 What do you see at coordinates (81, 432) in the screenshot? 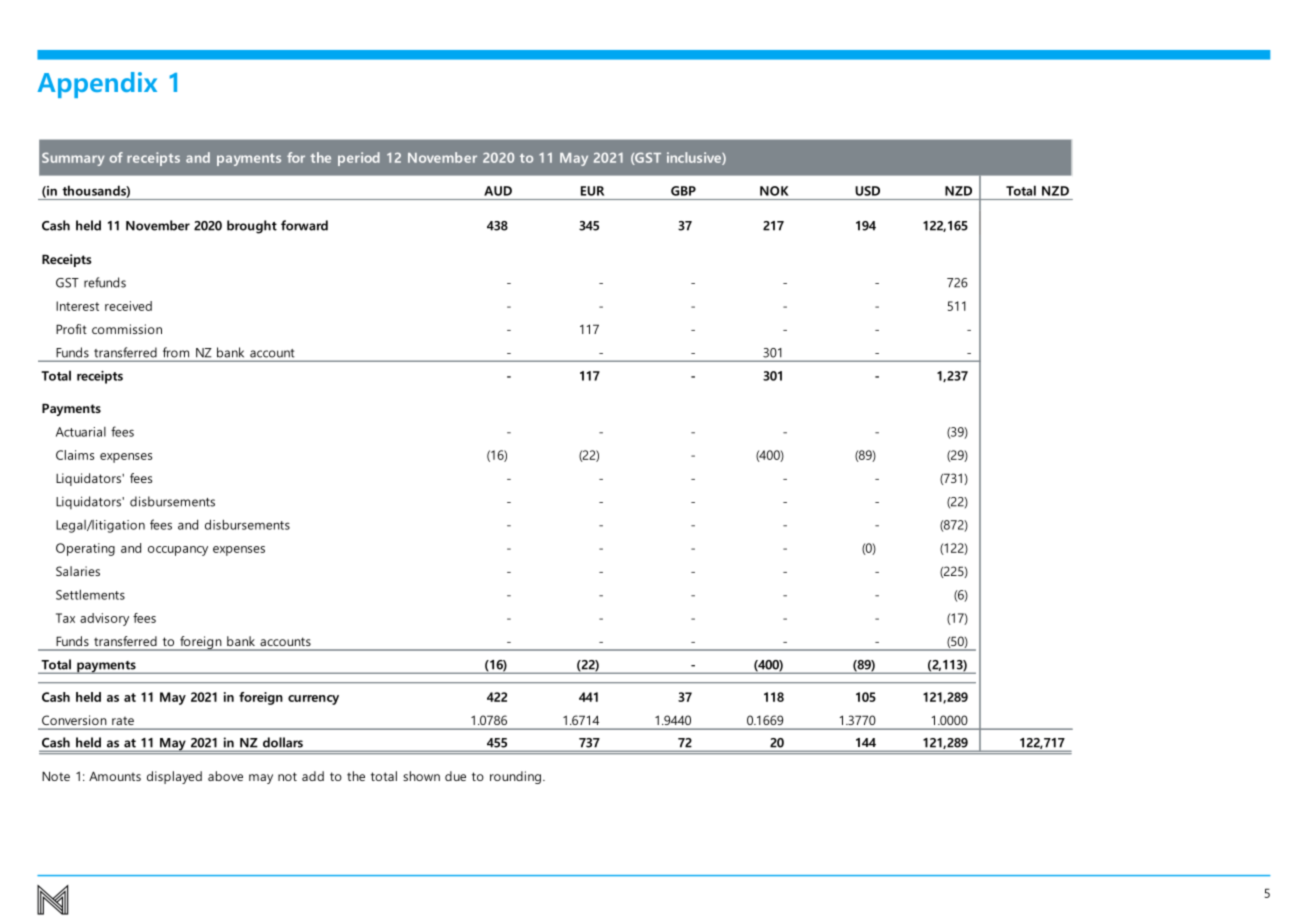
I see `Actuarial` at bounding box center [81, 432].
